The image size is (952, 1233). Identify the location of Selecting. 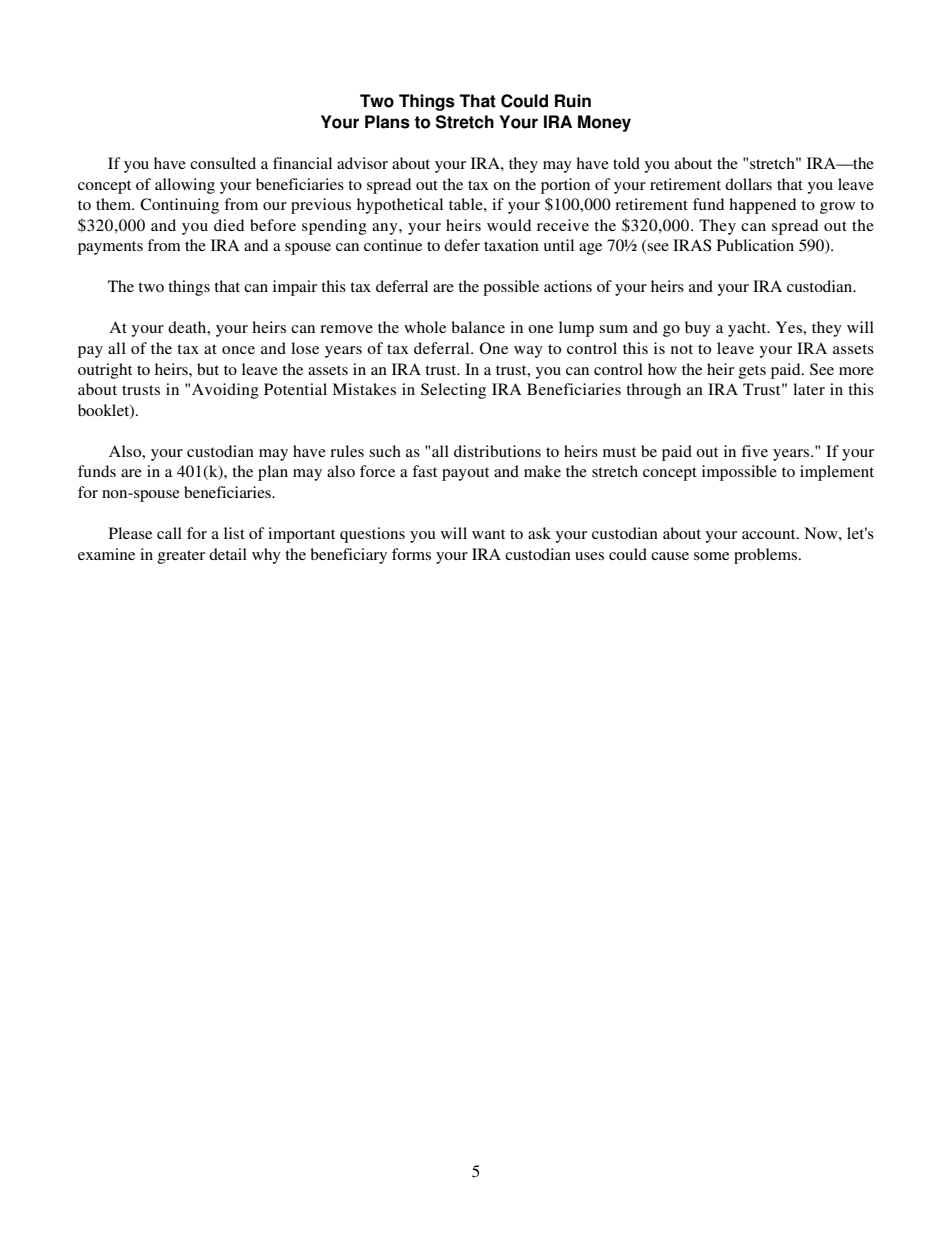
(453, 391).
